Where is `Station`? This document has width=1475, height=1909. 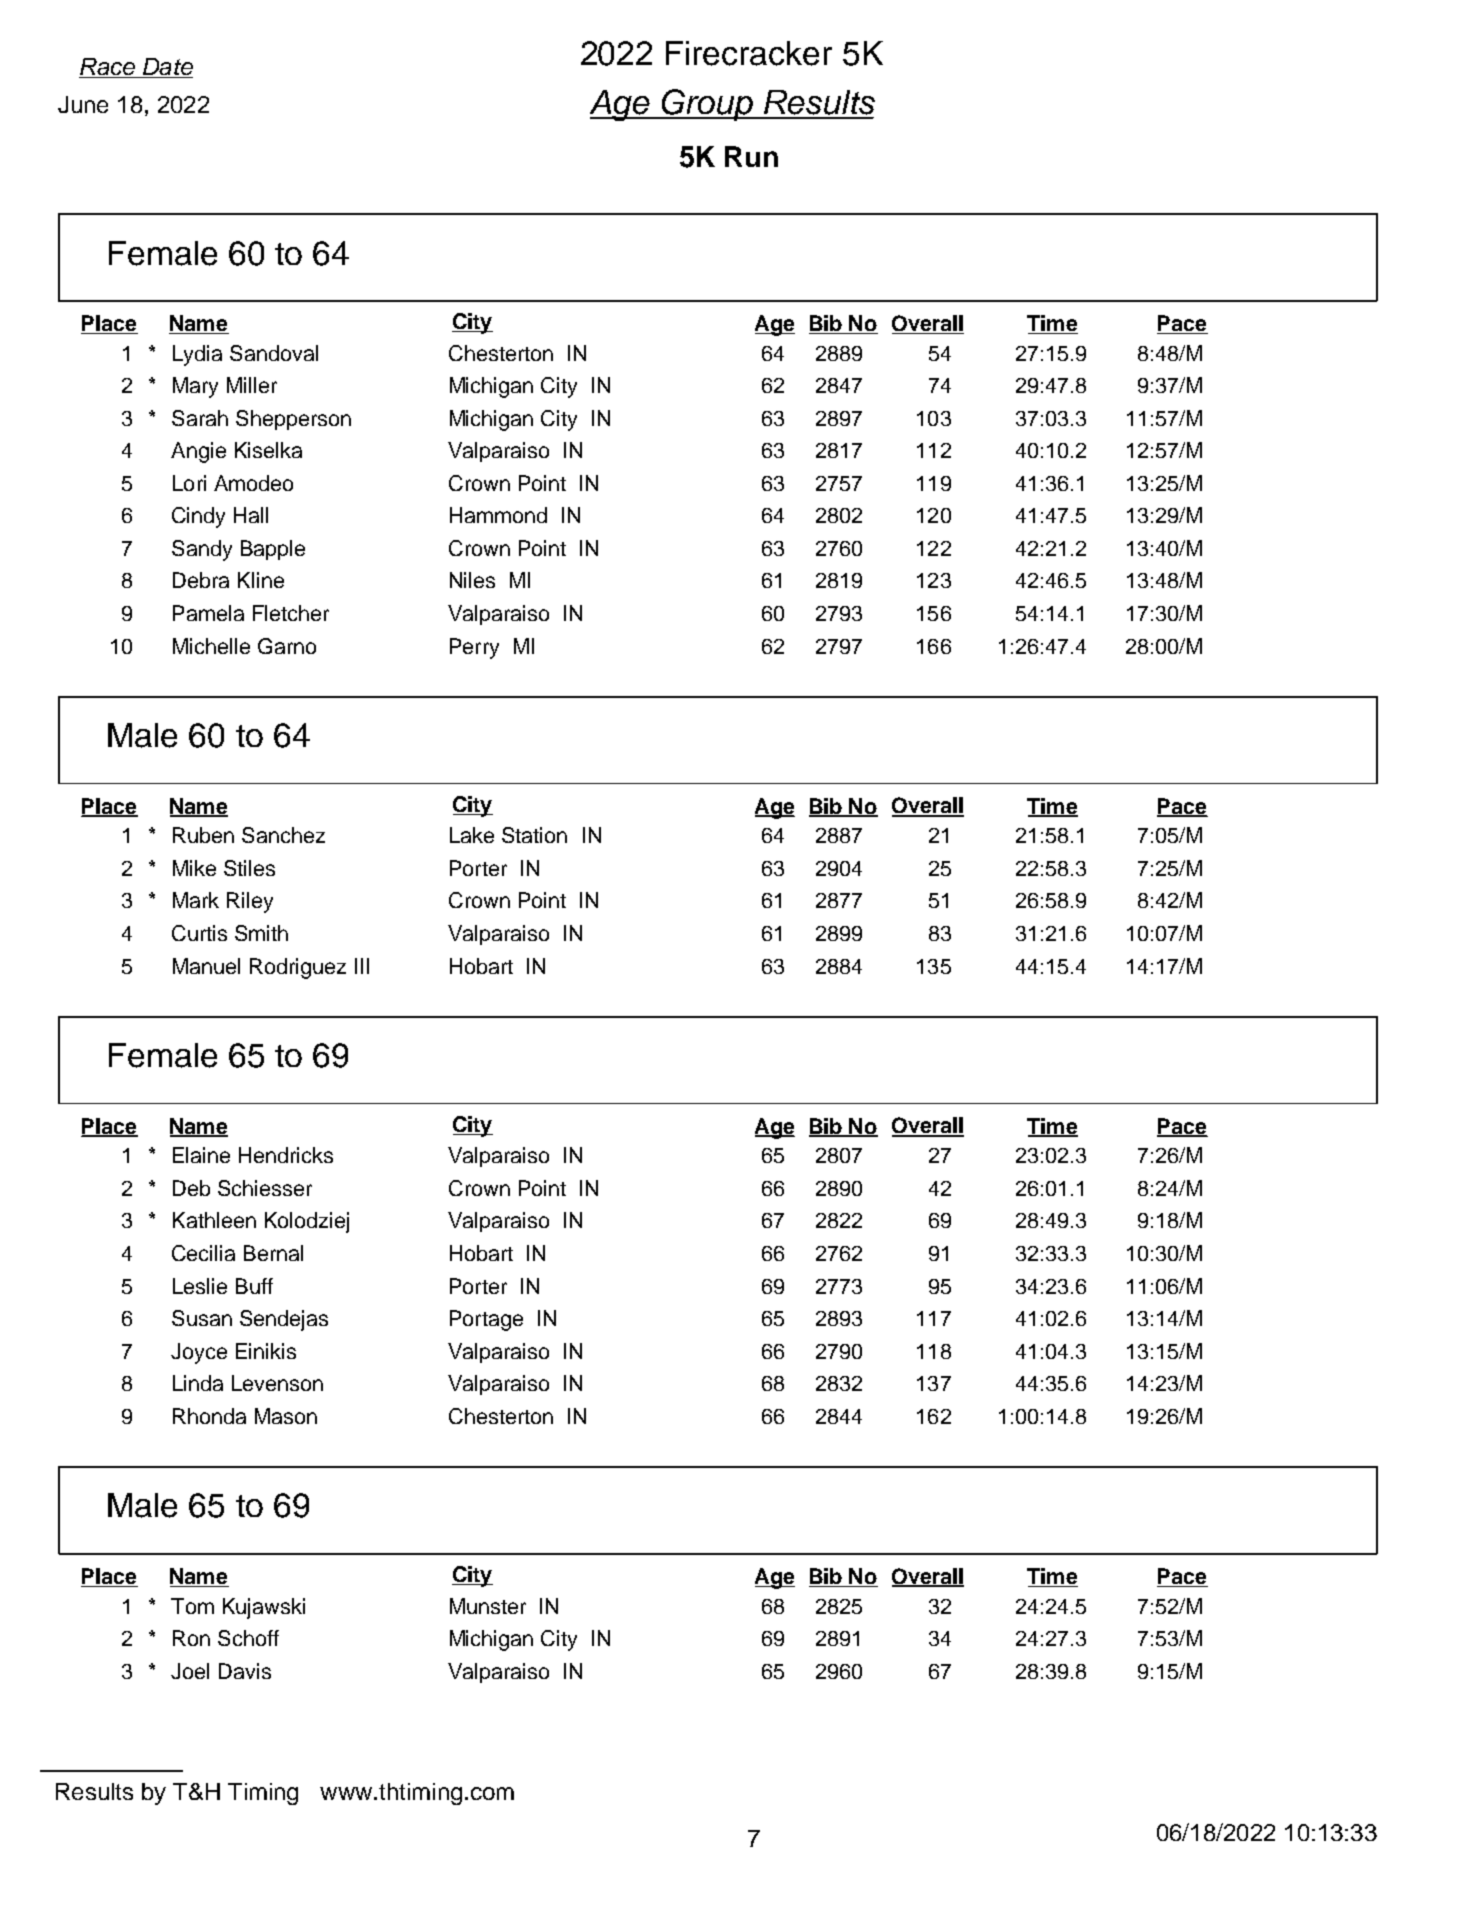
Station is located at coordinates (534, 835).
